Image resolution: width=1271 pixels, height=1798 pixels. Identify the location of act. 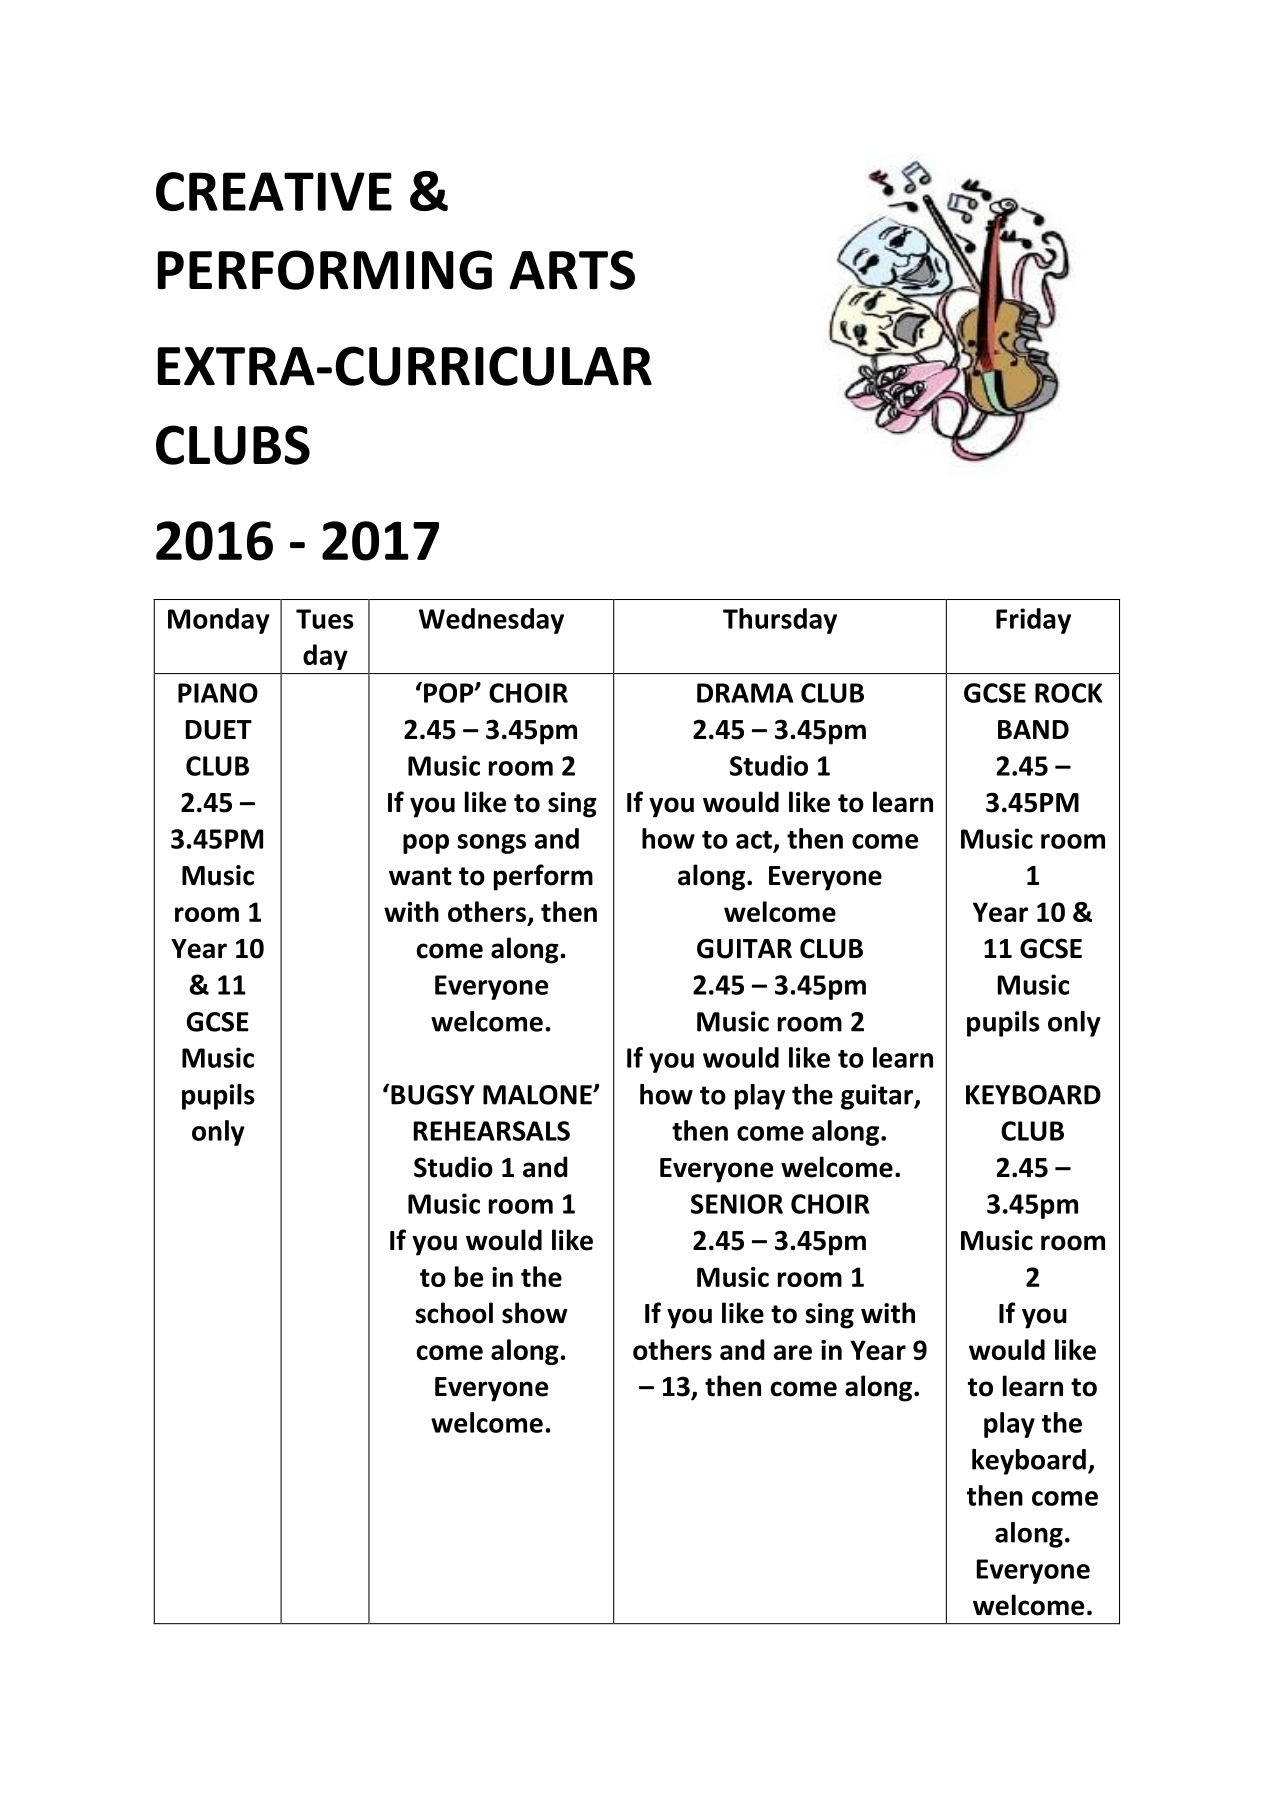
(754, 840).
